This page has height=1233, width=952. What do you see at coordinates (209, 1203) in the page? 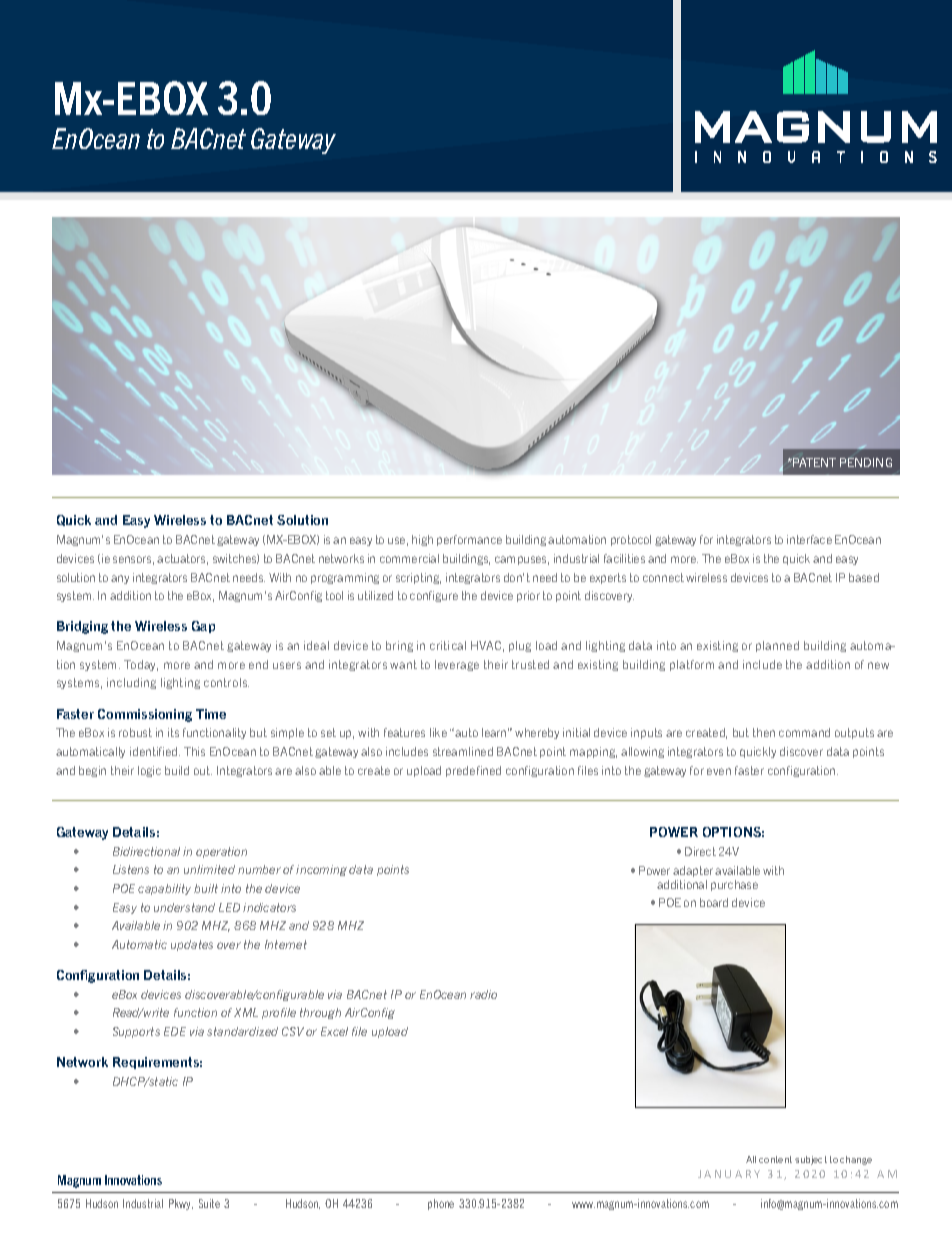
I see `Suite` at bounding box center [209, 1203].
